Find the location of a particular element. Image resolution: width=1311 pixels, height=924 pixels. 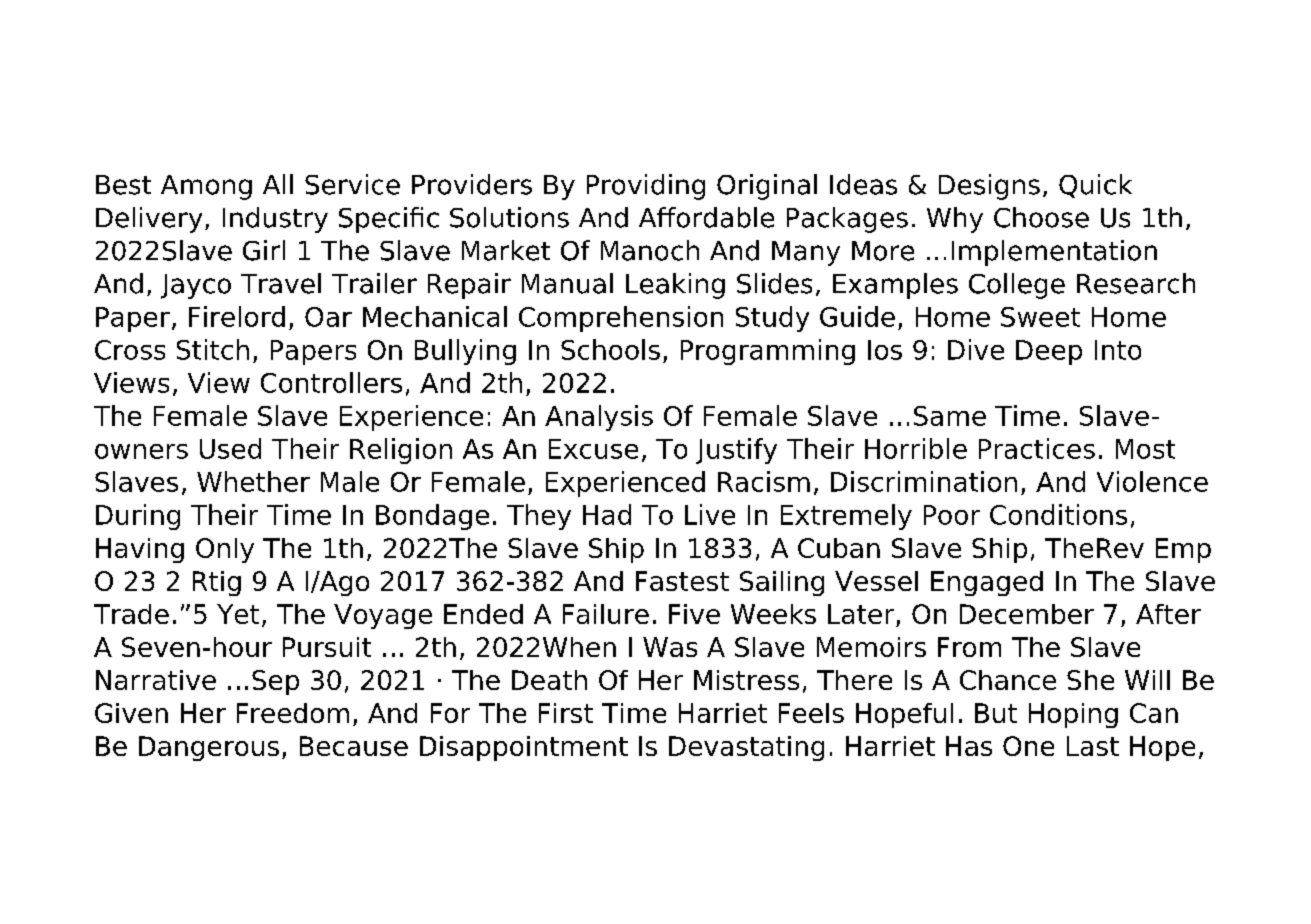

Dangerous is located at coordinates (209, 748).
